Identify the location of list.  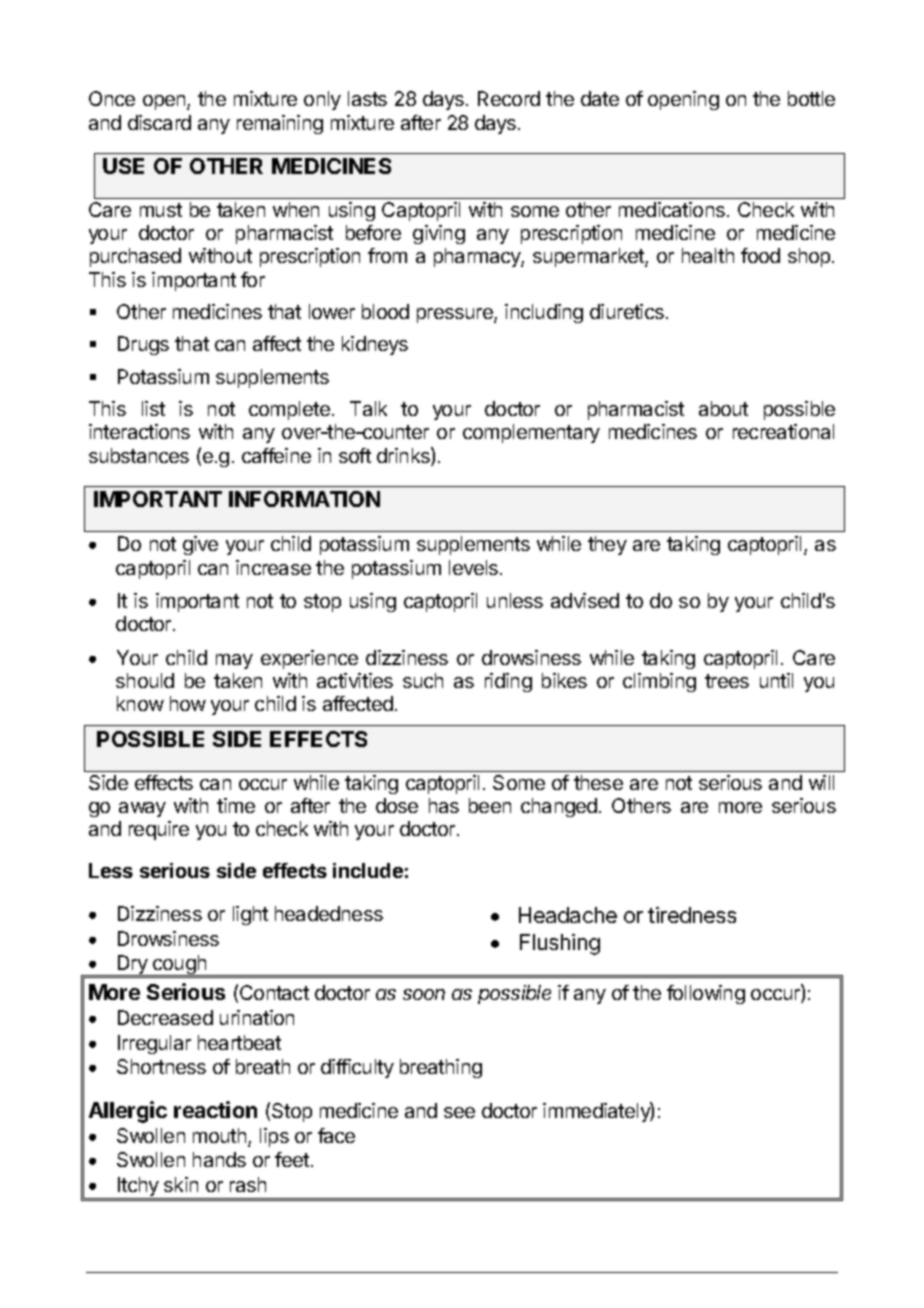
(153, 408).
